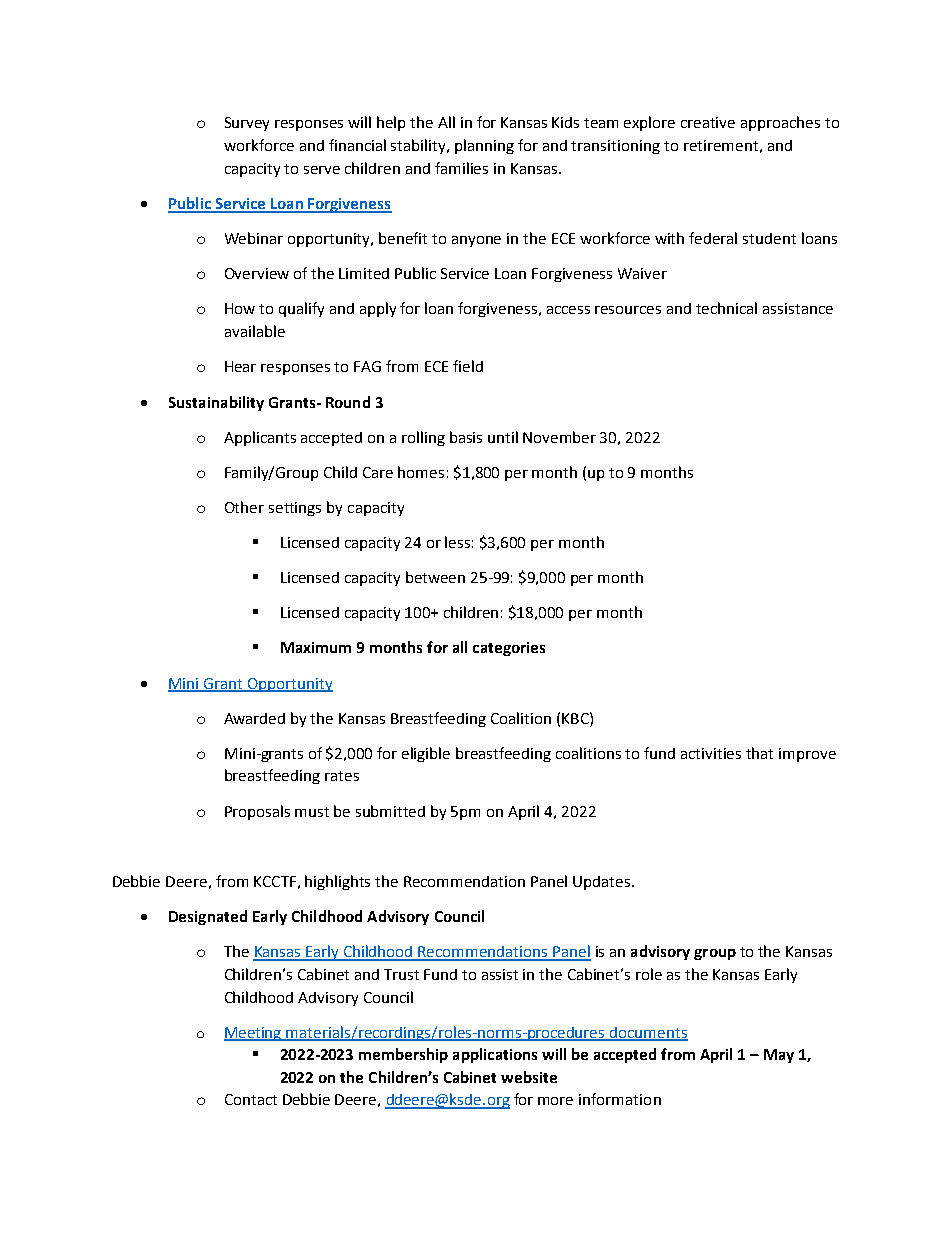 Image resolution: width=952 pixels, height=1233 pixels. What do you see at coordinates (484, 146) in the document?
I see `planning` at bounding box center [484, 146].
